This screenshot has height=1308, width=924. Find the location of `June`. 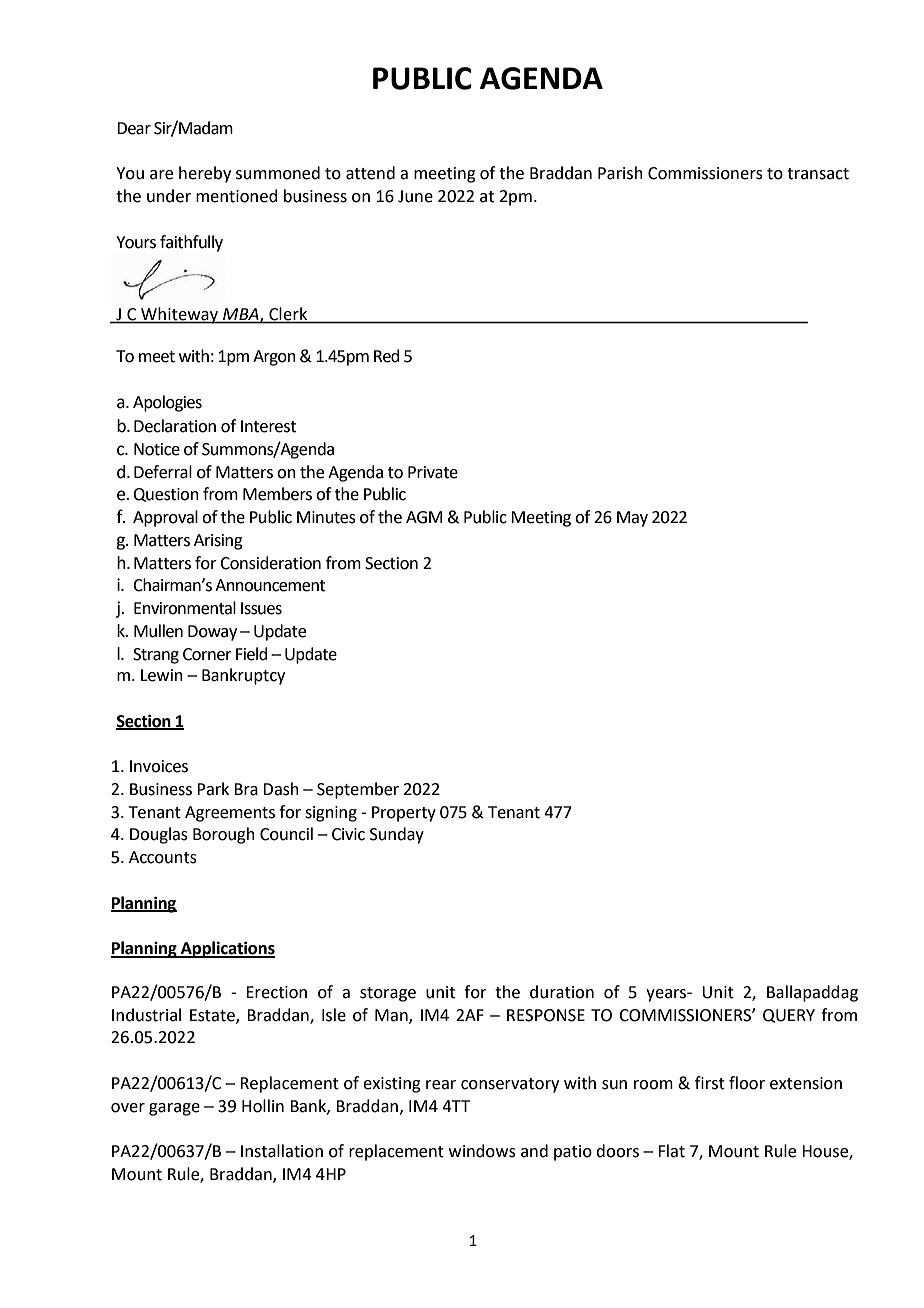

June is located at coordinates (415, 196).
